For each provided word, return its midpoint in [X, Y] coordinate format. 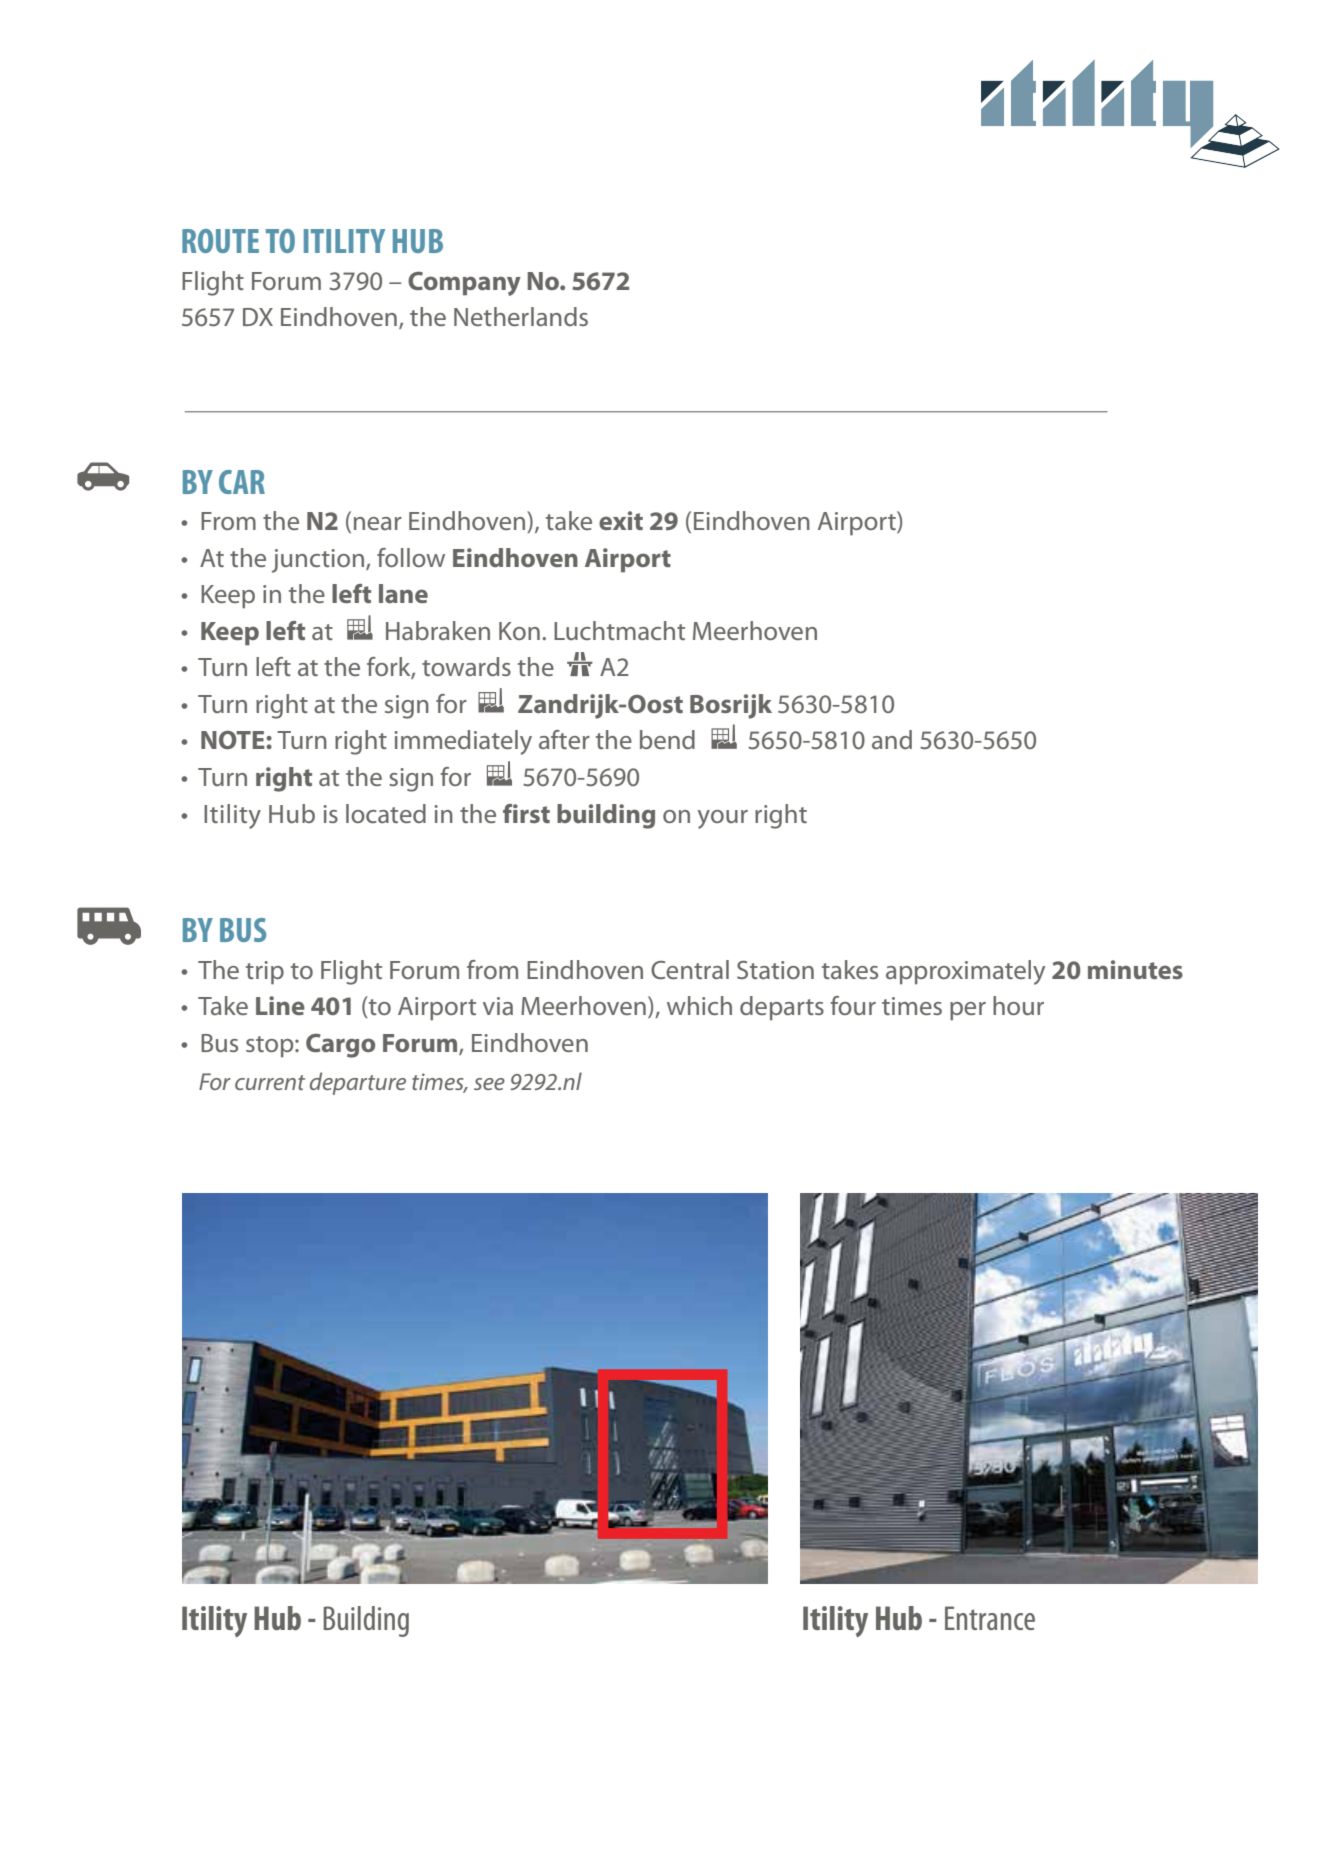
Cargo [340, 1046]
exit [621, 520]
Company [464, 284]
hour [1018, 1005]
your [723, 819]
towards [466, 666]
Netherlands [521, 316]
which [699, 1005]
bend [667, 739]
